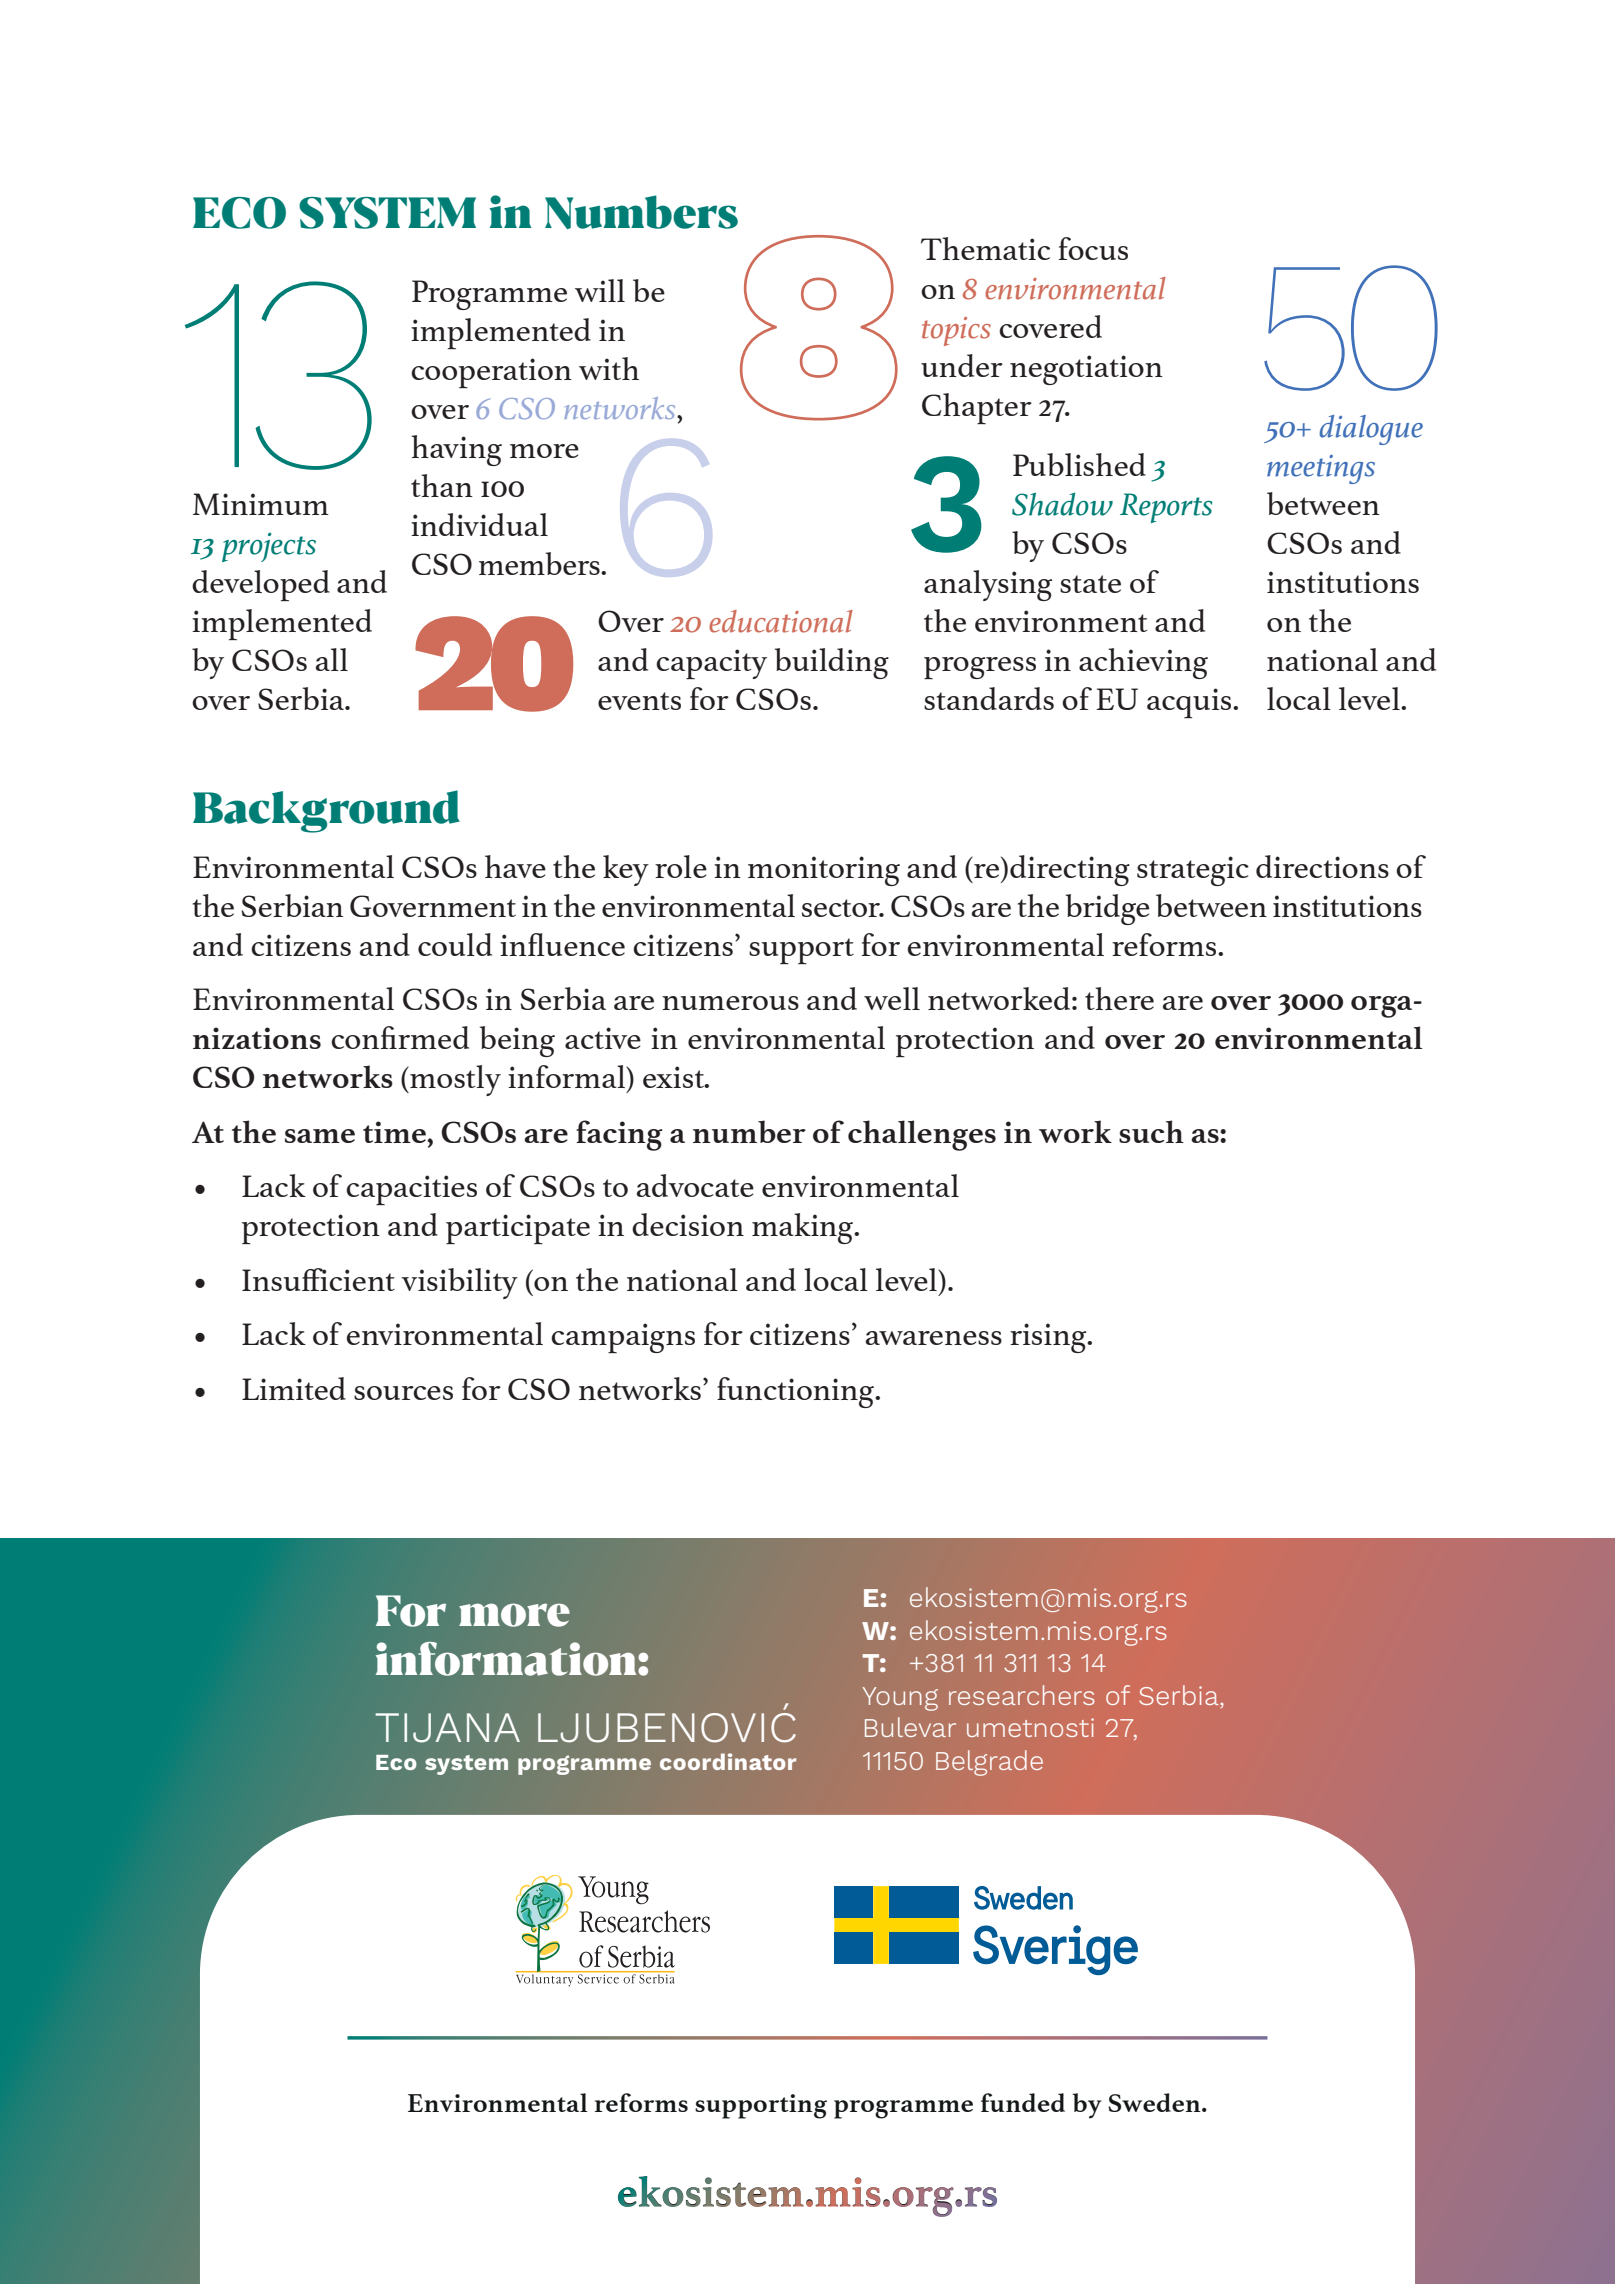 This screenshot has height=2284, width=1615. Describe the element at coordinates (326, 811) in the screenshot. I see `Background` at that location.
